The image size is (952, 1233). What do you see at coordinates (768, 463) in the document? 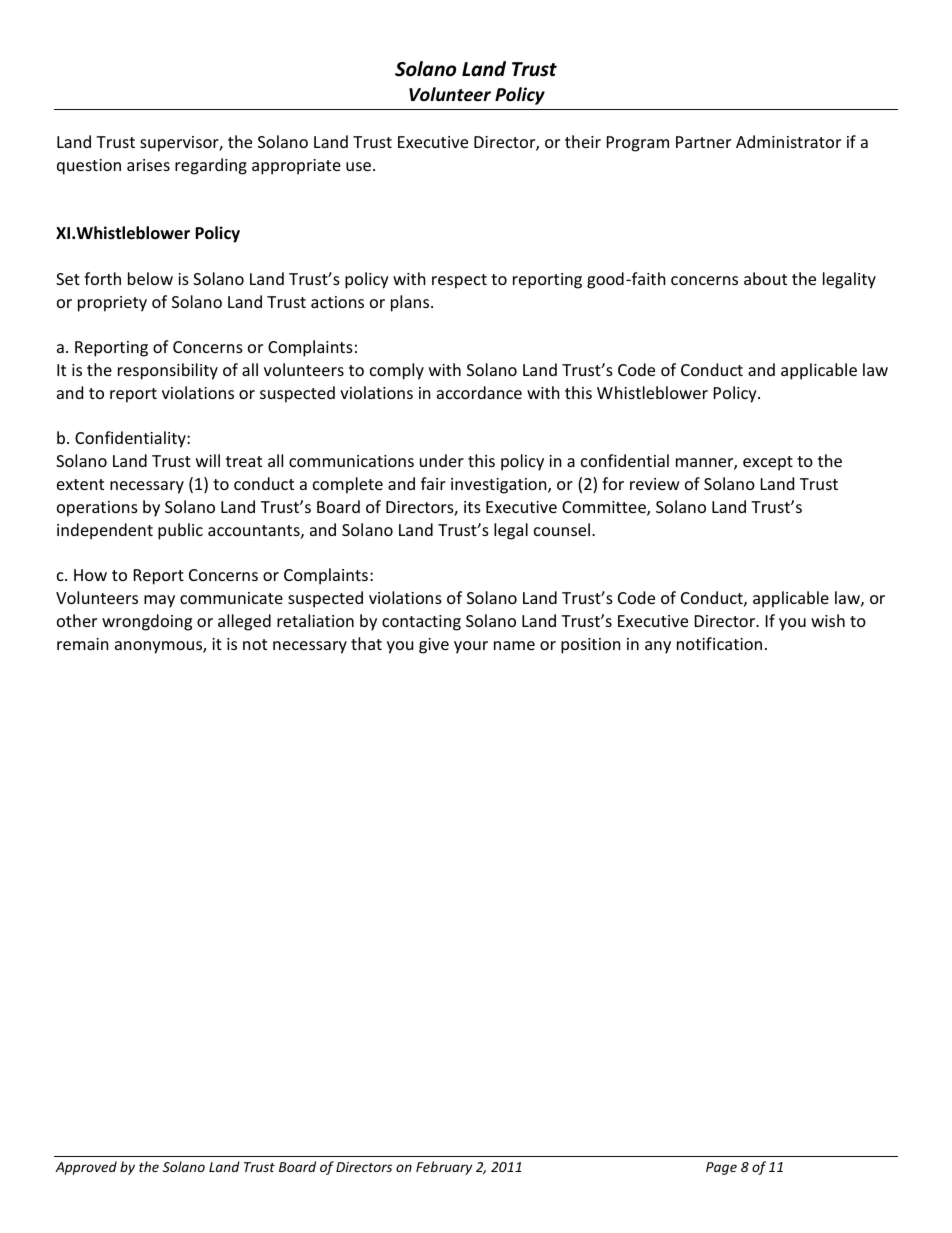
I see `except` at bounding box center [768, 463].
